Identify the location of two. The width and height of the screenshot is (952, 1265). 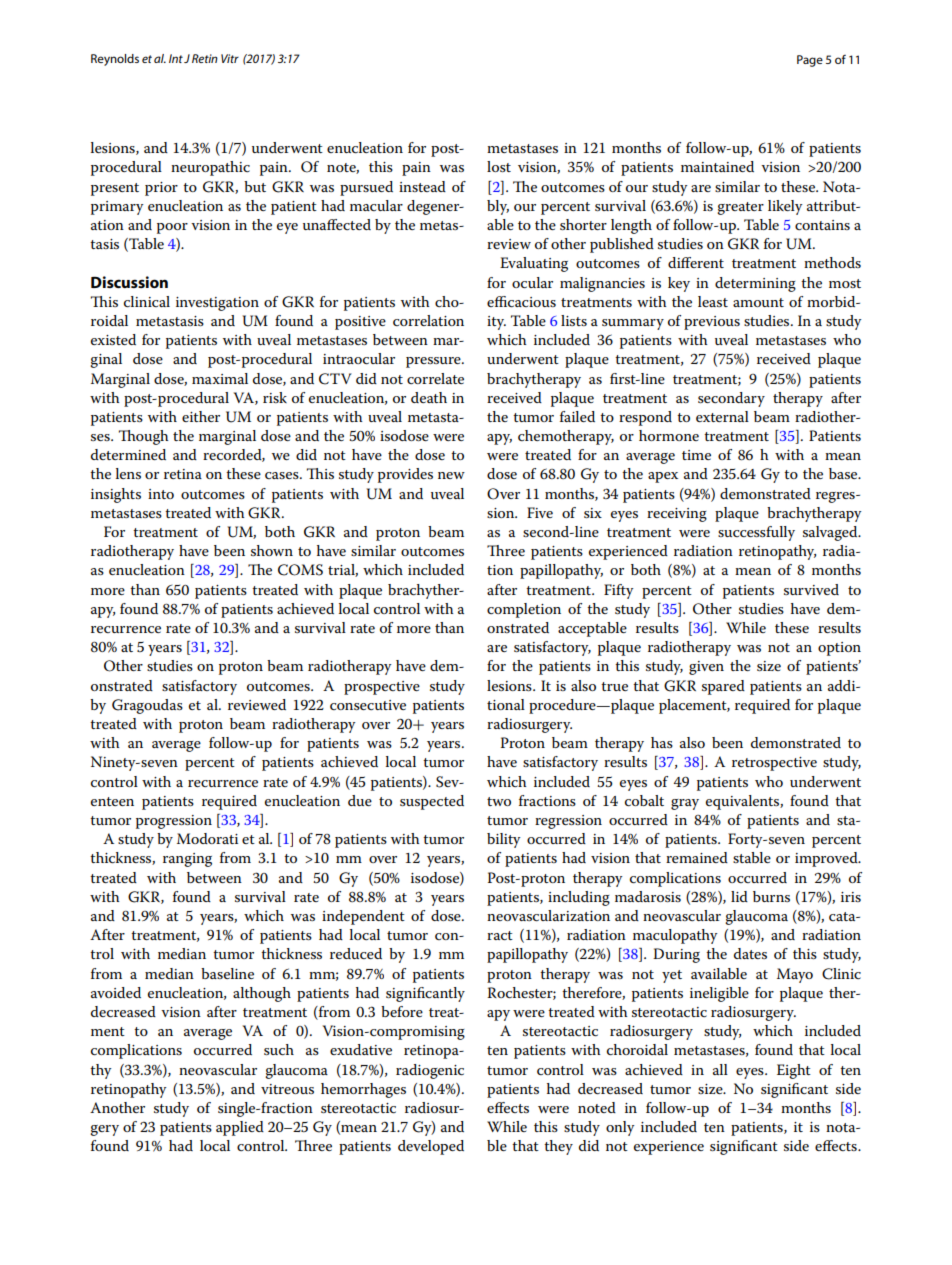
(499, 801).
